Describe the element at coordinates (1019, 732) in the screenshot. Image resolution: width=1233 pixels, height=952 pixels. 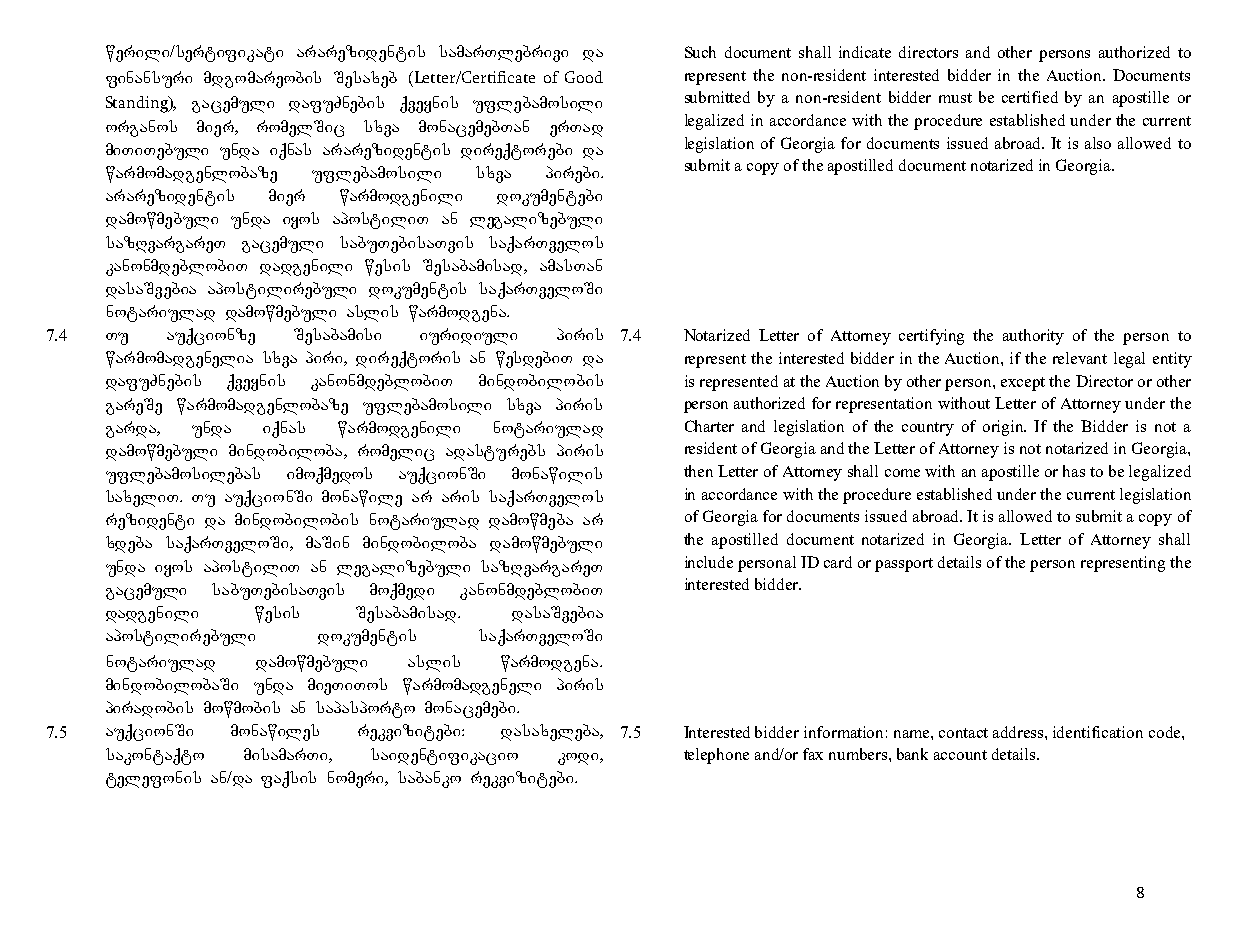
I see `address` at that location.
